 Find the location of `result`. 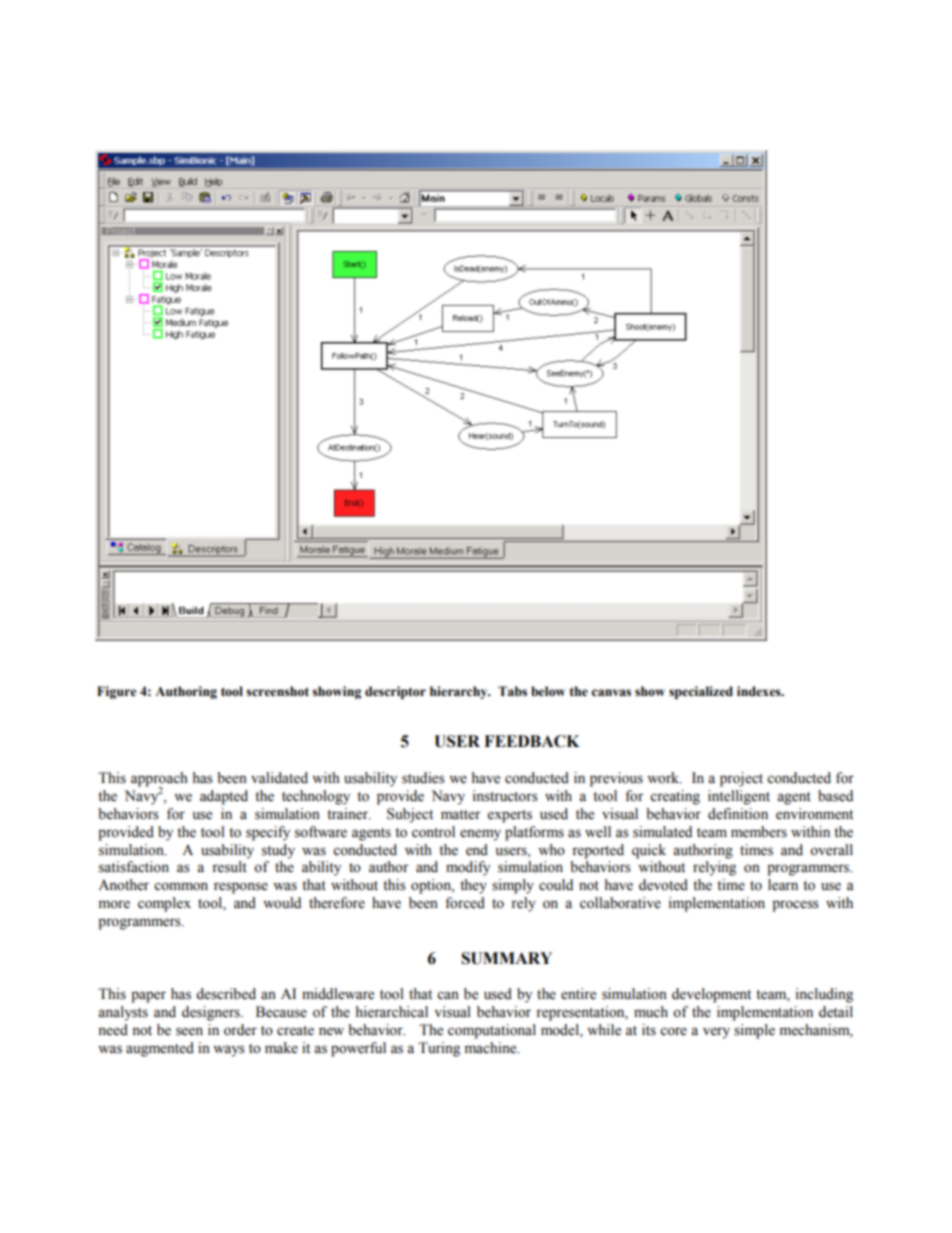

result is located at coordinates (229, 867).
